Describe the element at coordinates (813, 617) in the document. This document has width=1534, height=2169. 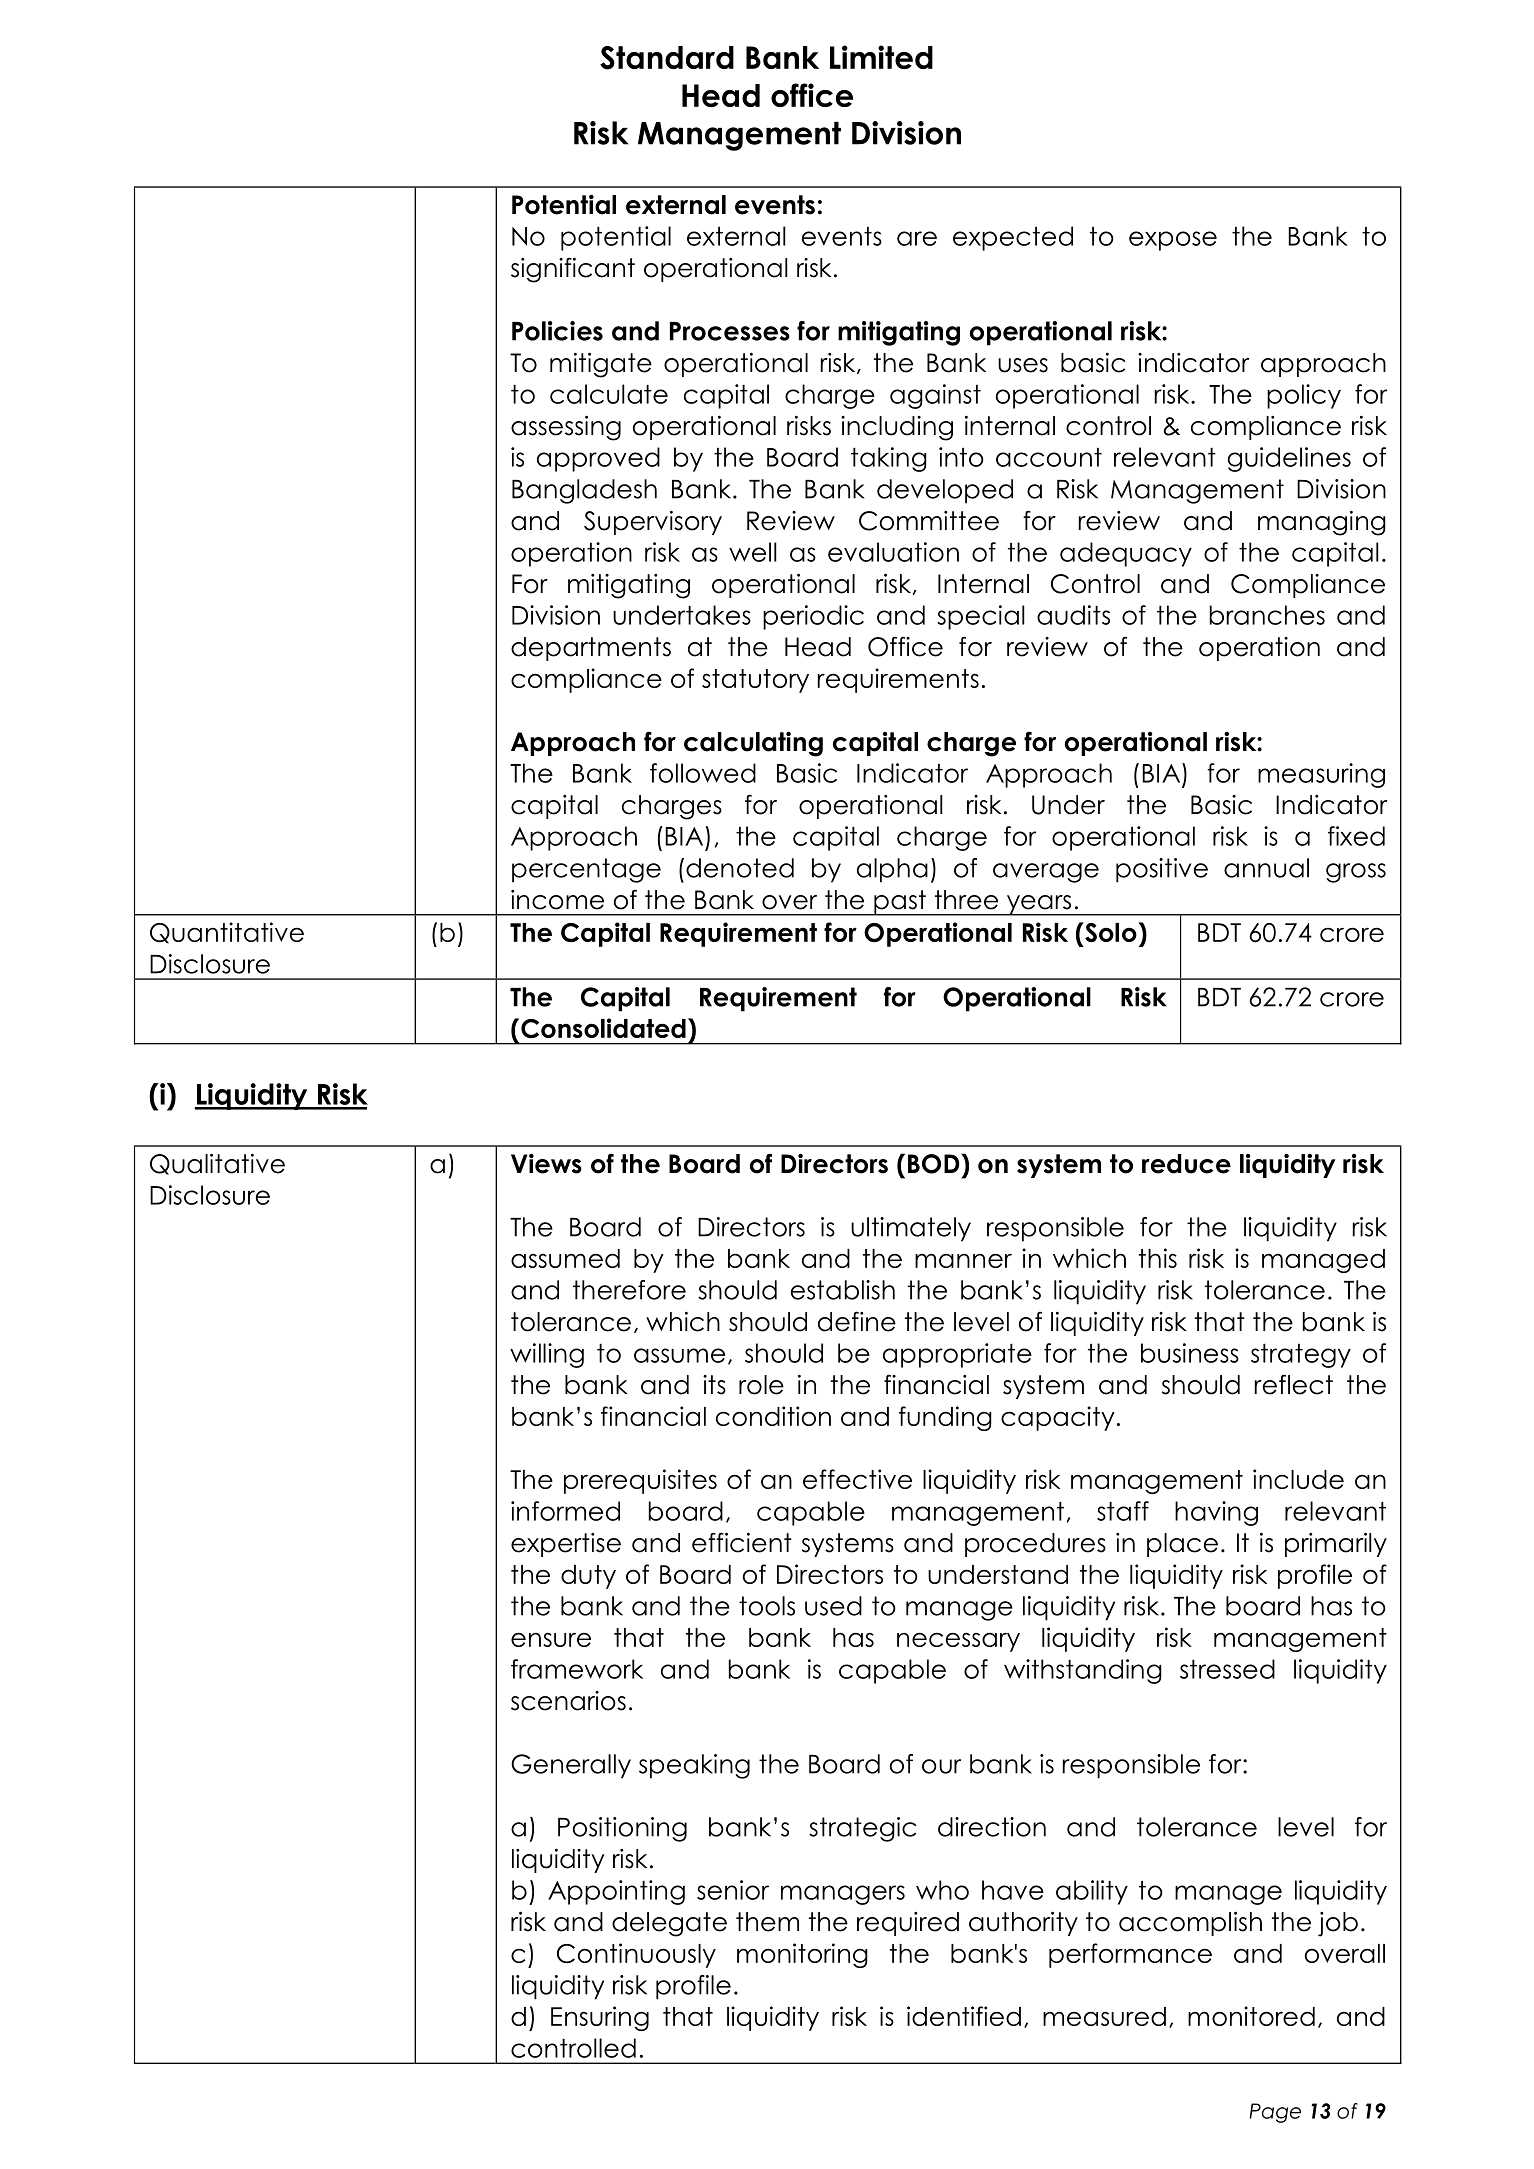
I see `periodic` at that location.
